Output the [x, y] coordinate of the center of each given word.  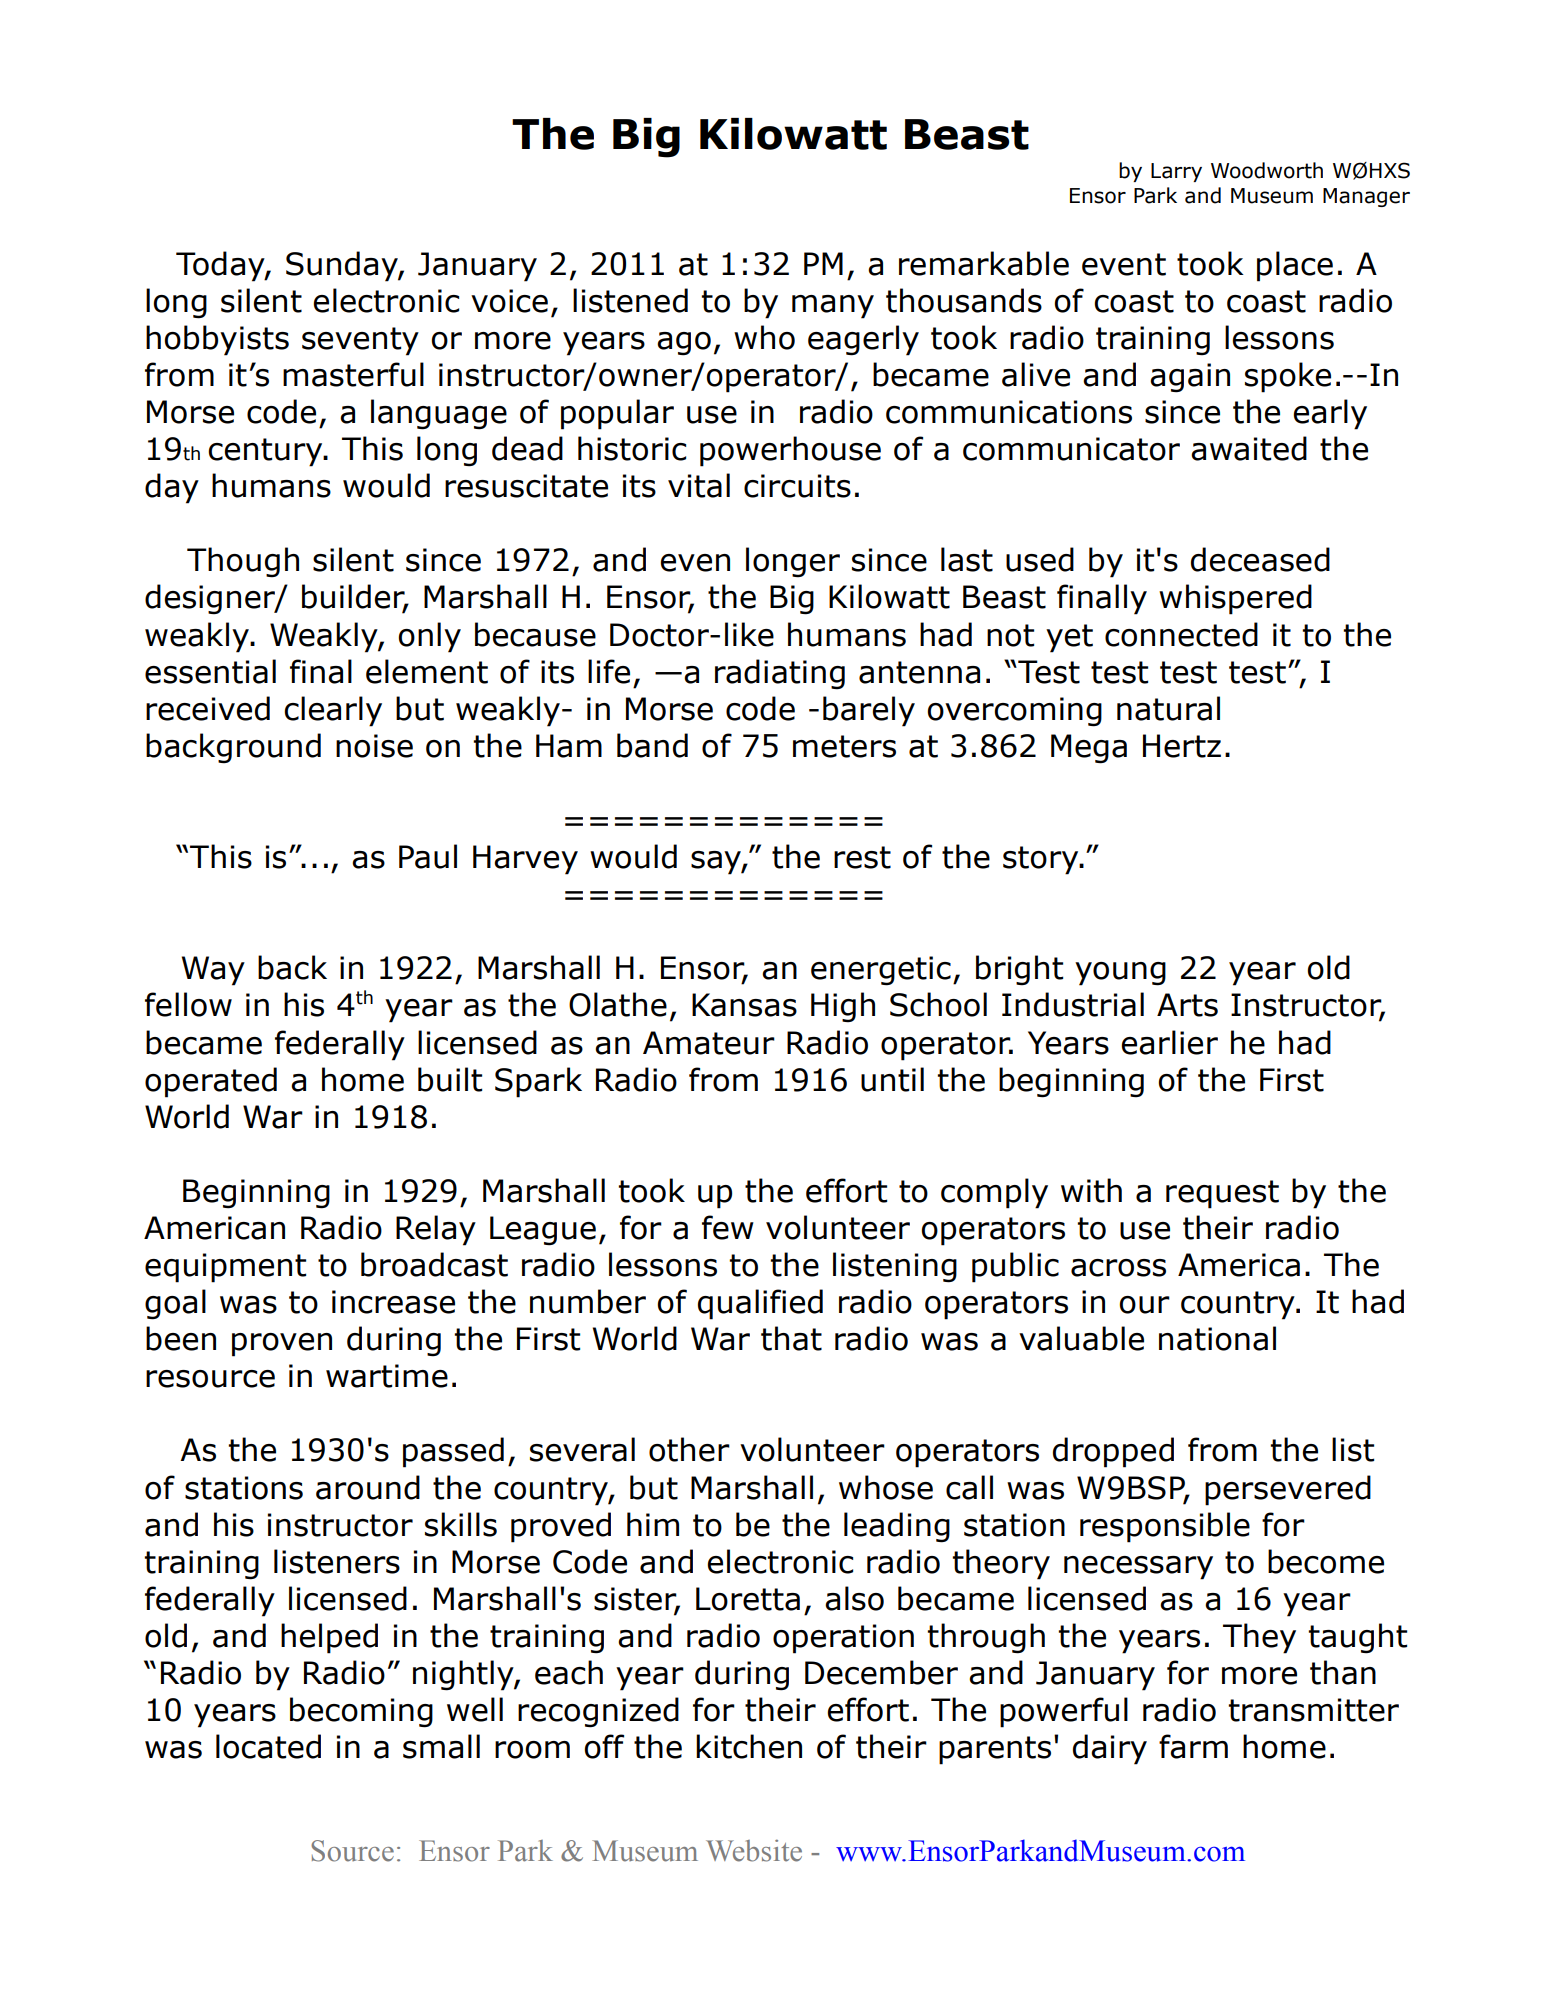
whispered [1235, 599]
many [833, 307]
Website [754, 1850]
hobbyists [217, 340]
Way [213, 971]
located [268, 1746]
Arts [1187, 1005]
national [1217, 1338]
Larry [1176, 172]
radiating [780, 674]
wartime [387, 1376]
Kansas [744, 1005]
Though [243, 562]
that [791, 1338]
